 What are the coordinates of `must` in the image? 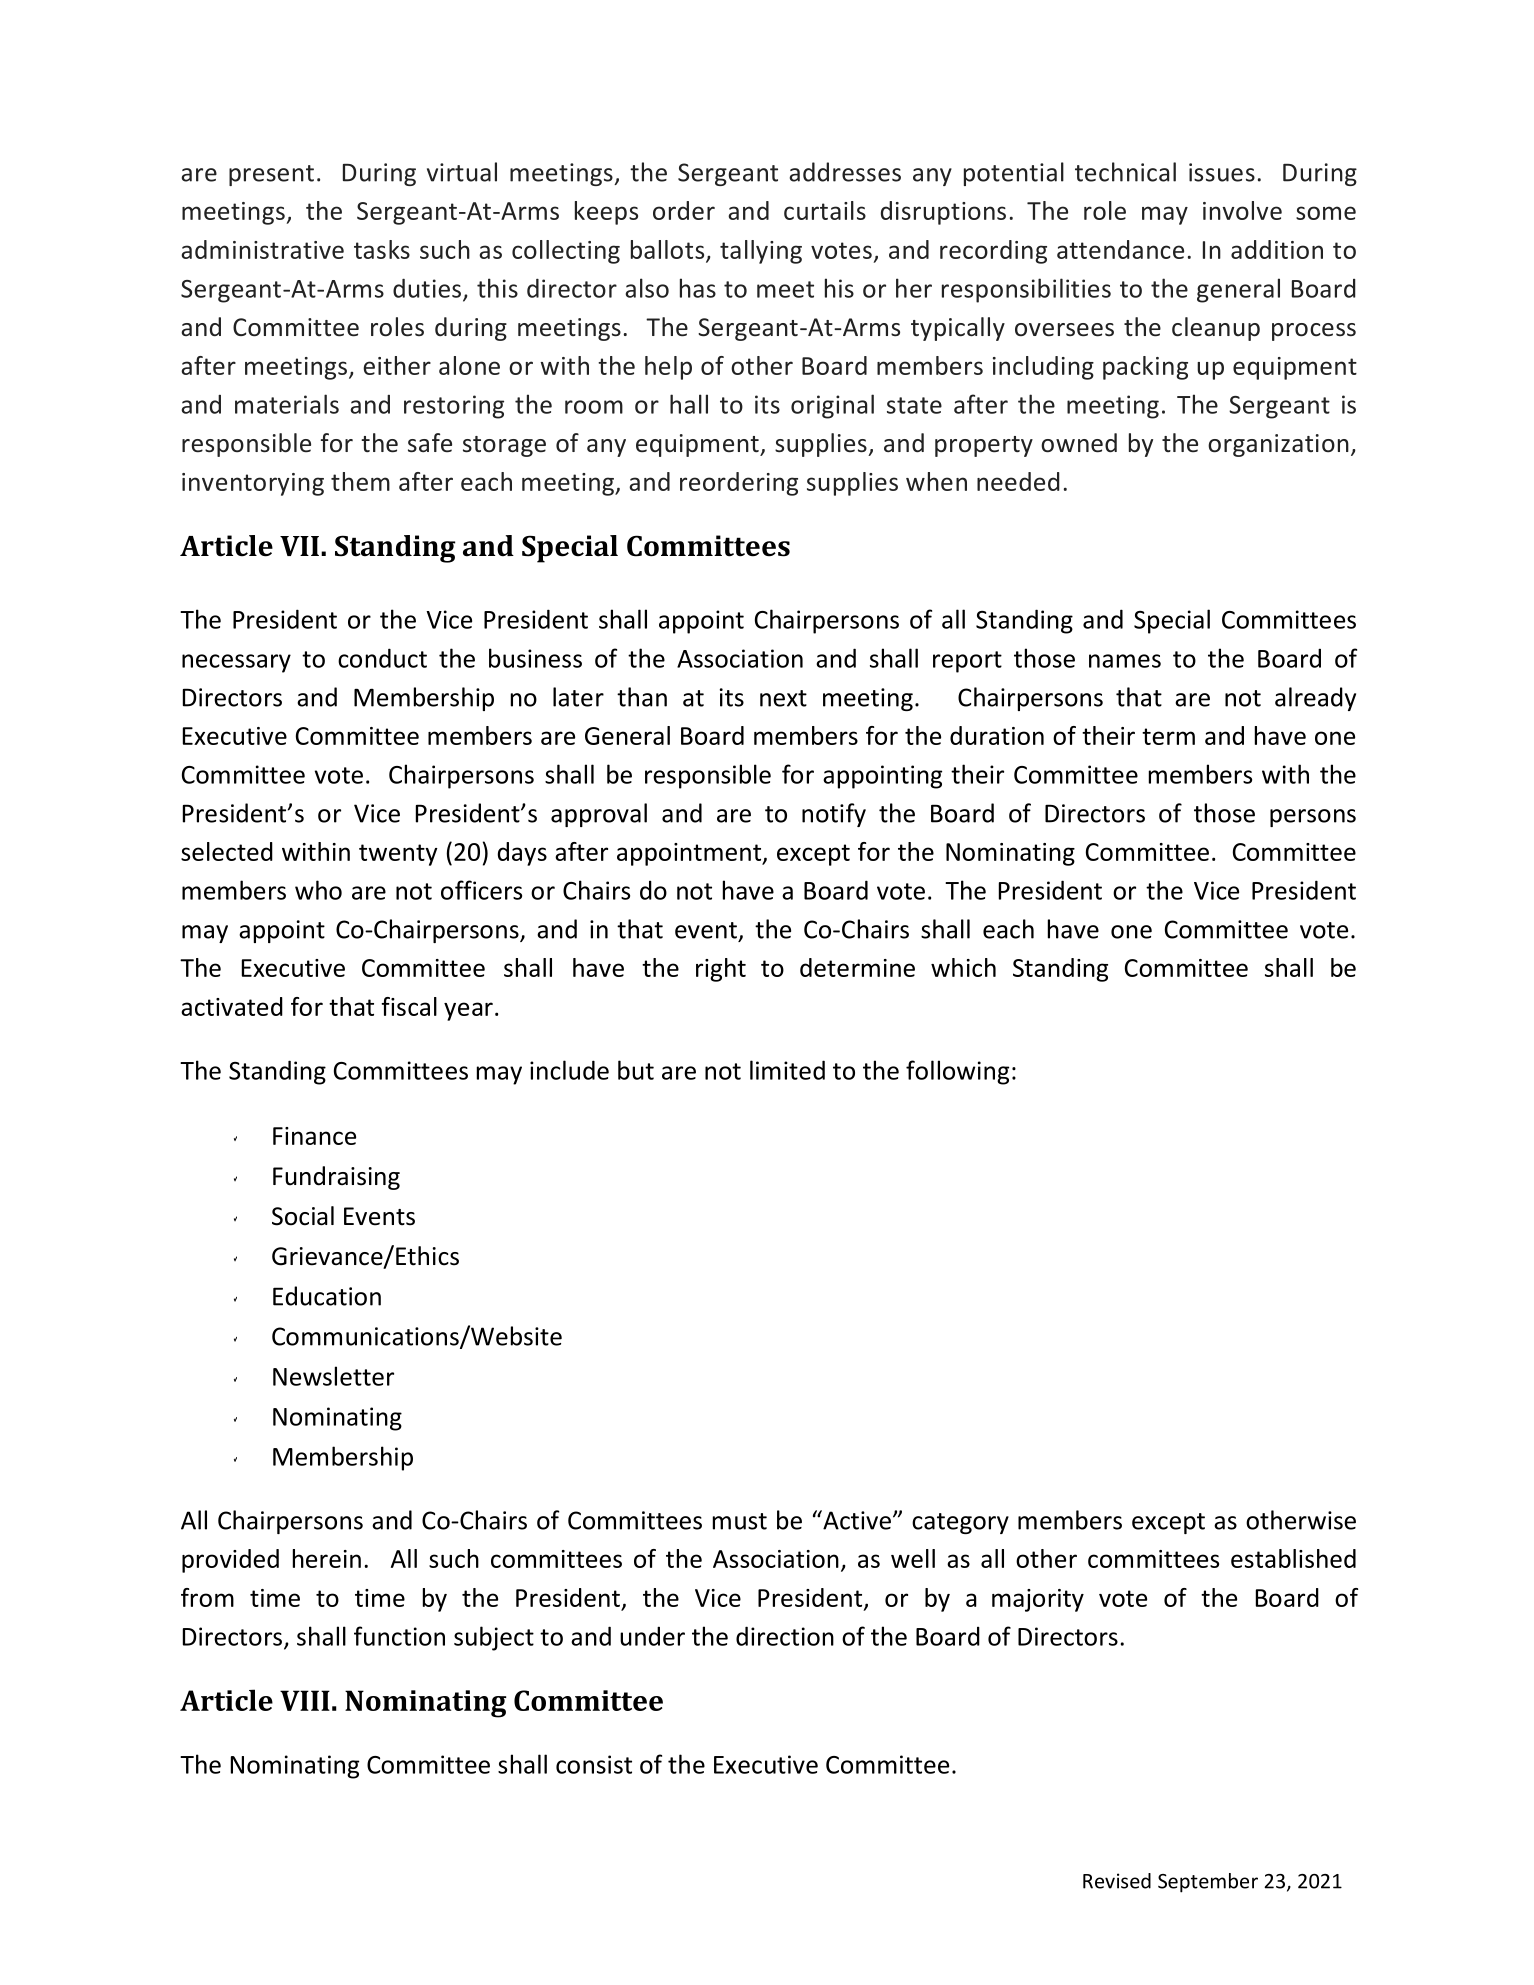 It's located at (740, 1521).
